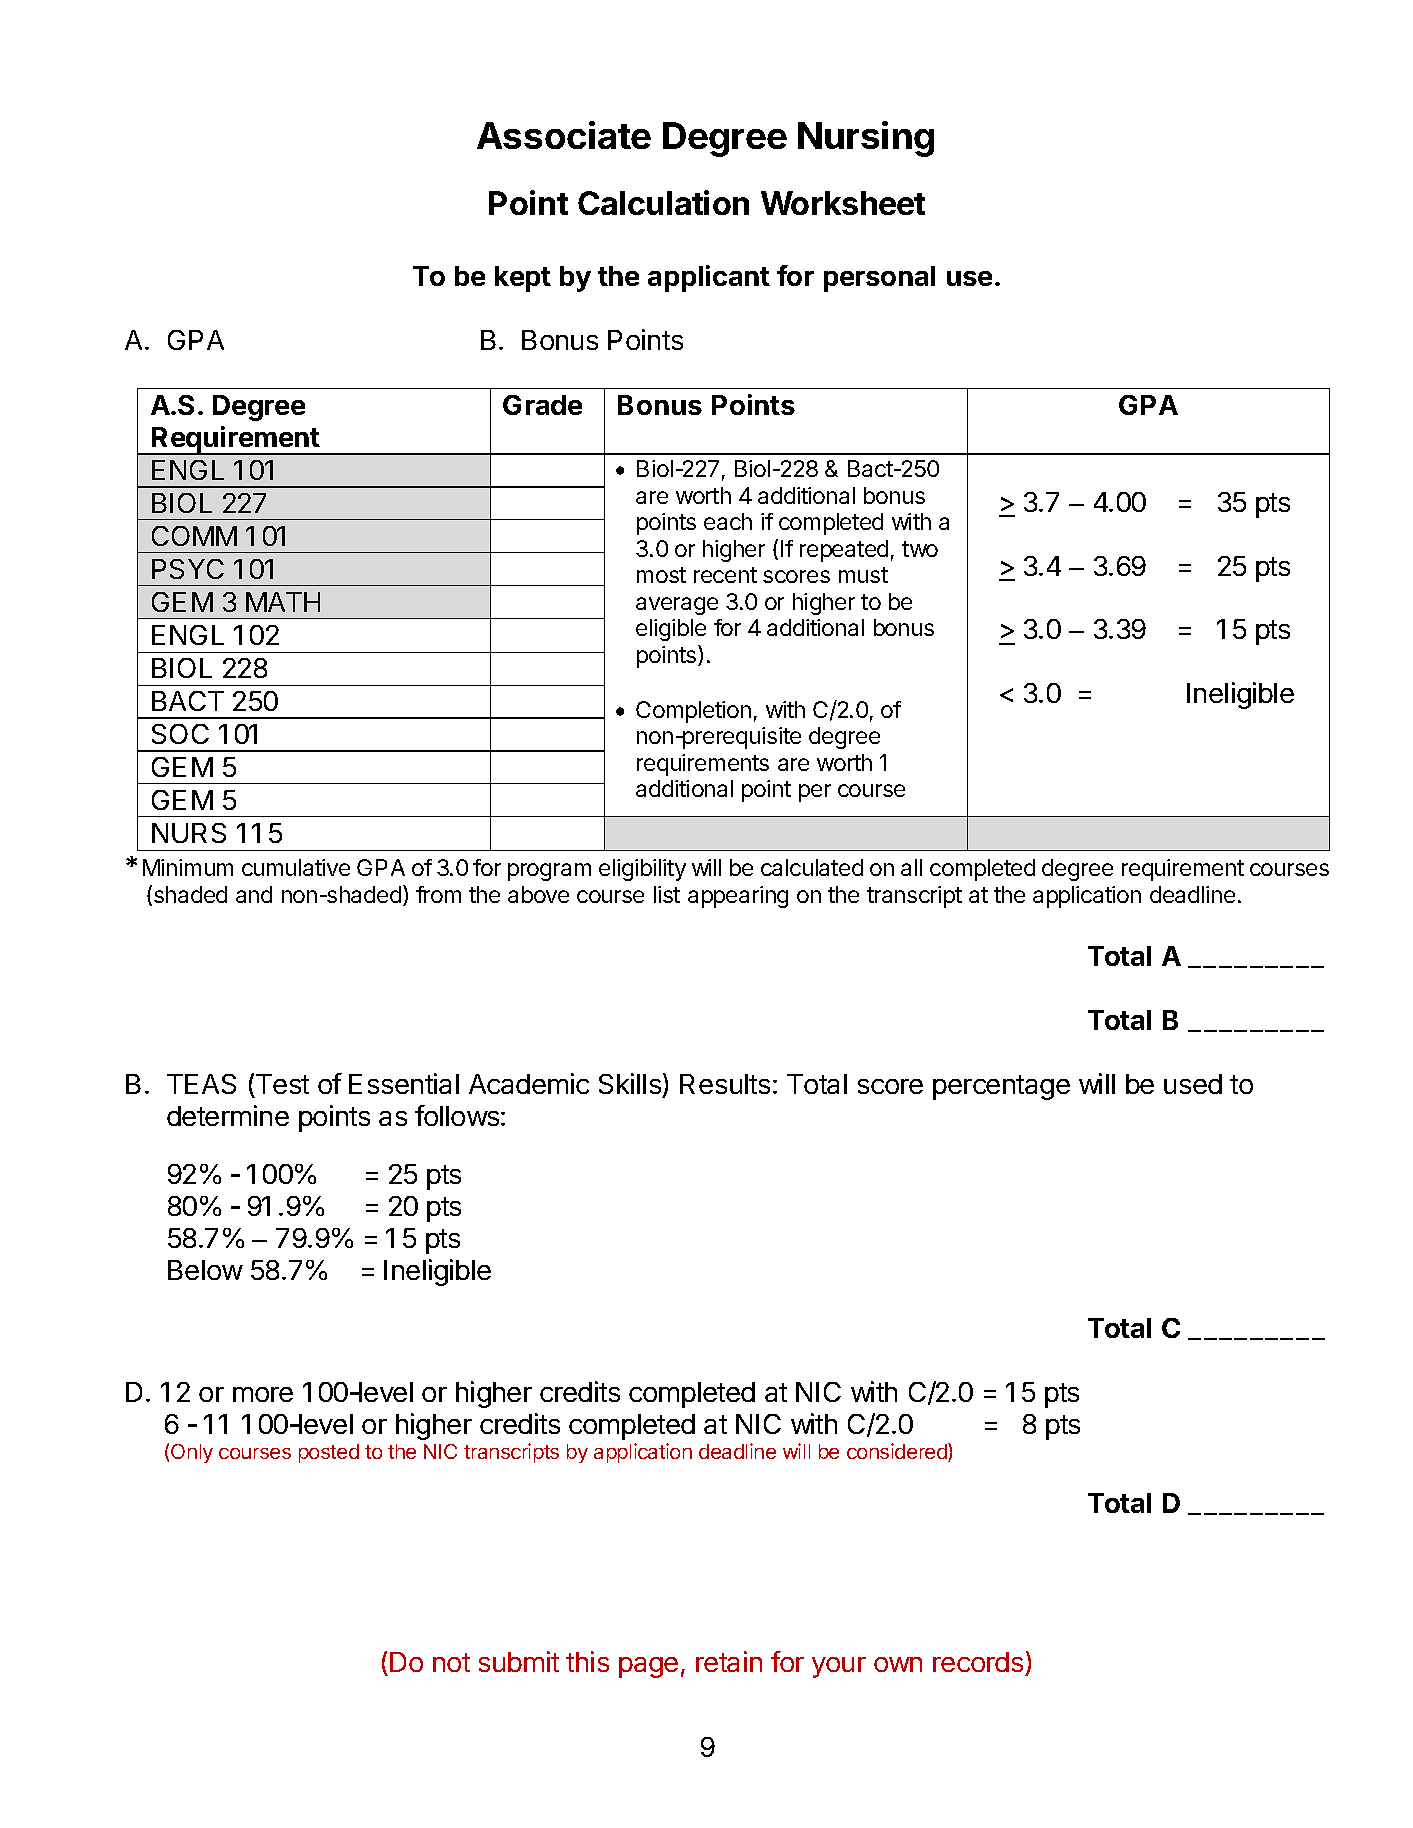 The height and width of the page is (1828, 1413). Describe the element at coordinates (920, 549) in the page. I see `two` at that location.
